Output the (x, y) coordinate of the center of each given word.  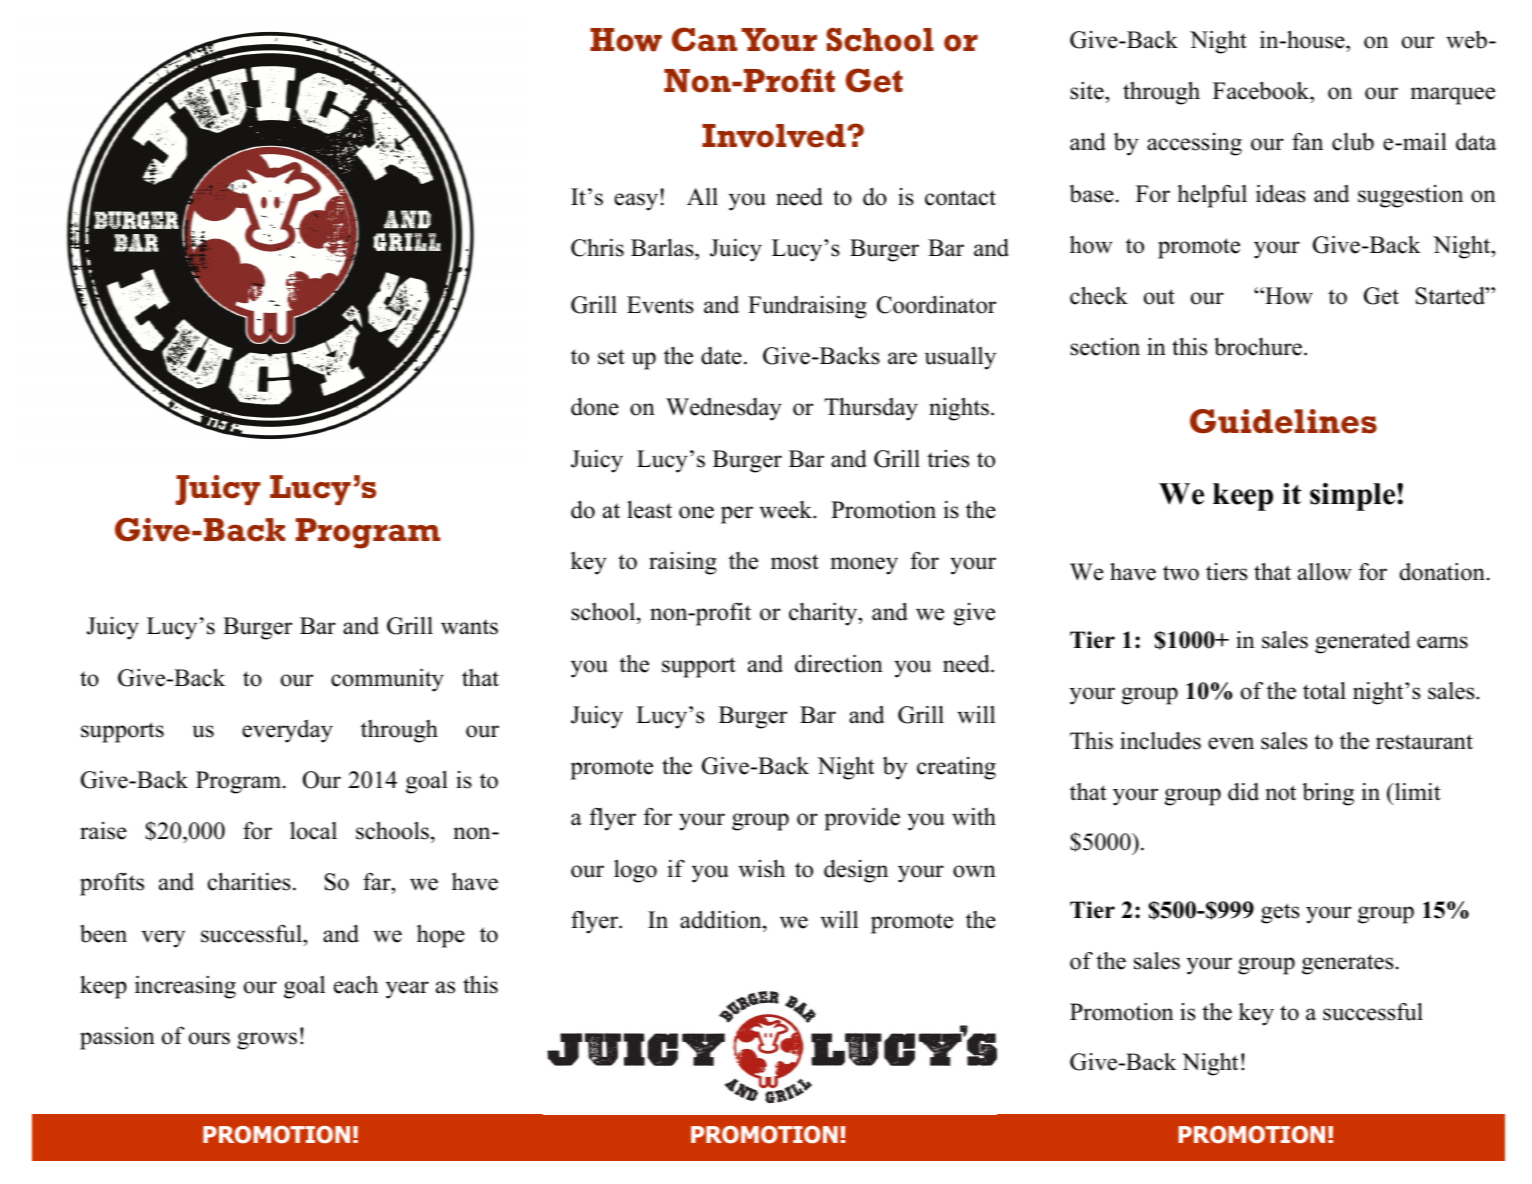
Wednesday (724, 409)
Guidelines (1283, 421)
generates (1347, 964)
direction (839, 663)
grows (267, 1041)
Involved (775, 136)
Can (704, 39)
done (595, 406)
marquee (1453, 96)
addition (722, 919)
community (387, 680)
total (1324, 691)
